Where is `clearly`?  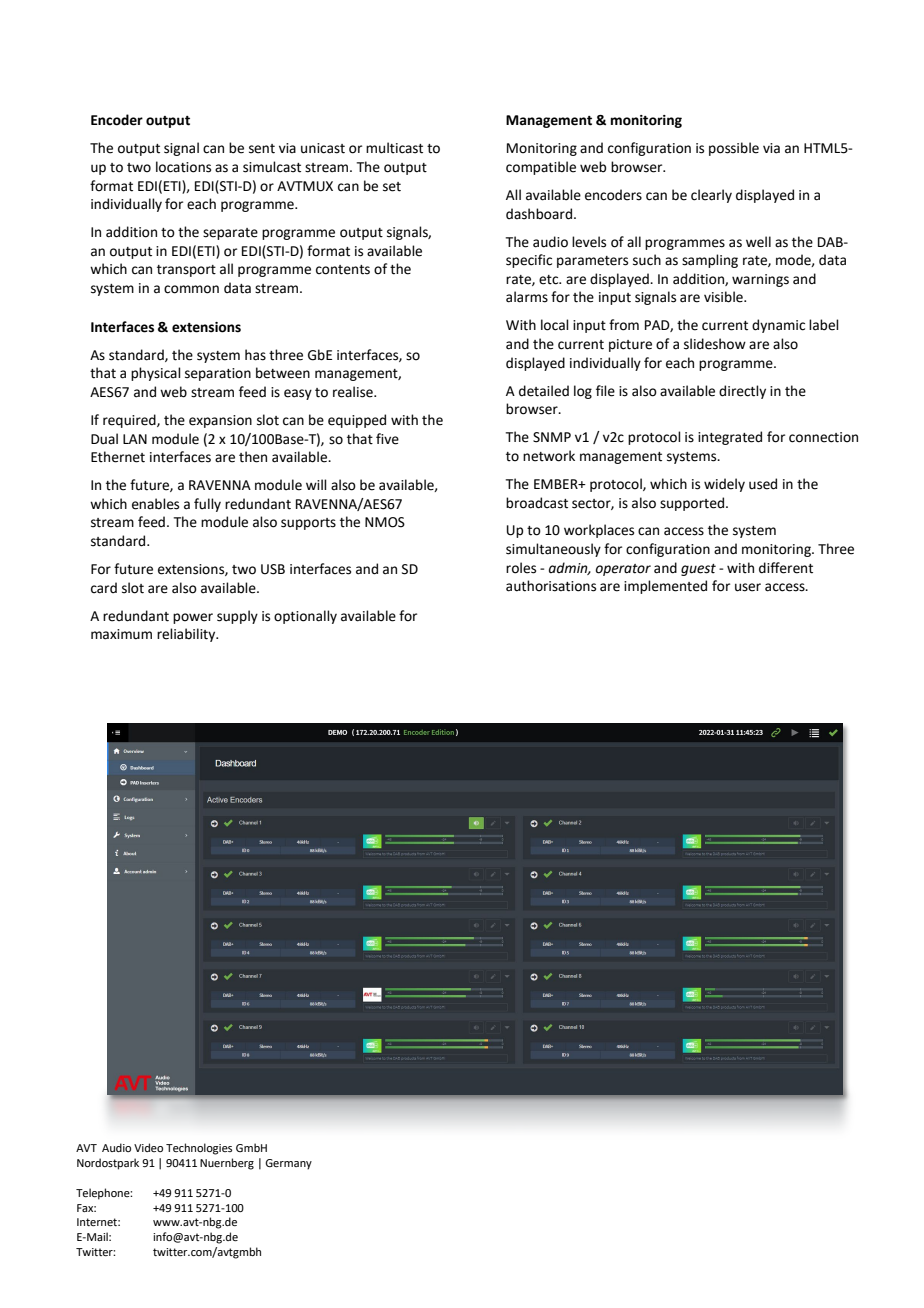
clearly is located at coordinates (711, 196).
